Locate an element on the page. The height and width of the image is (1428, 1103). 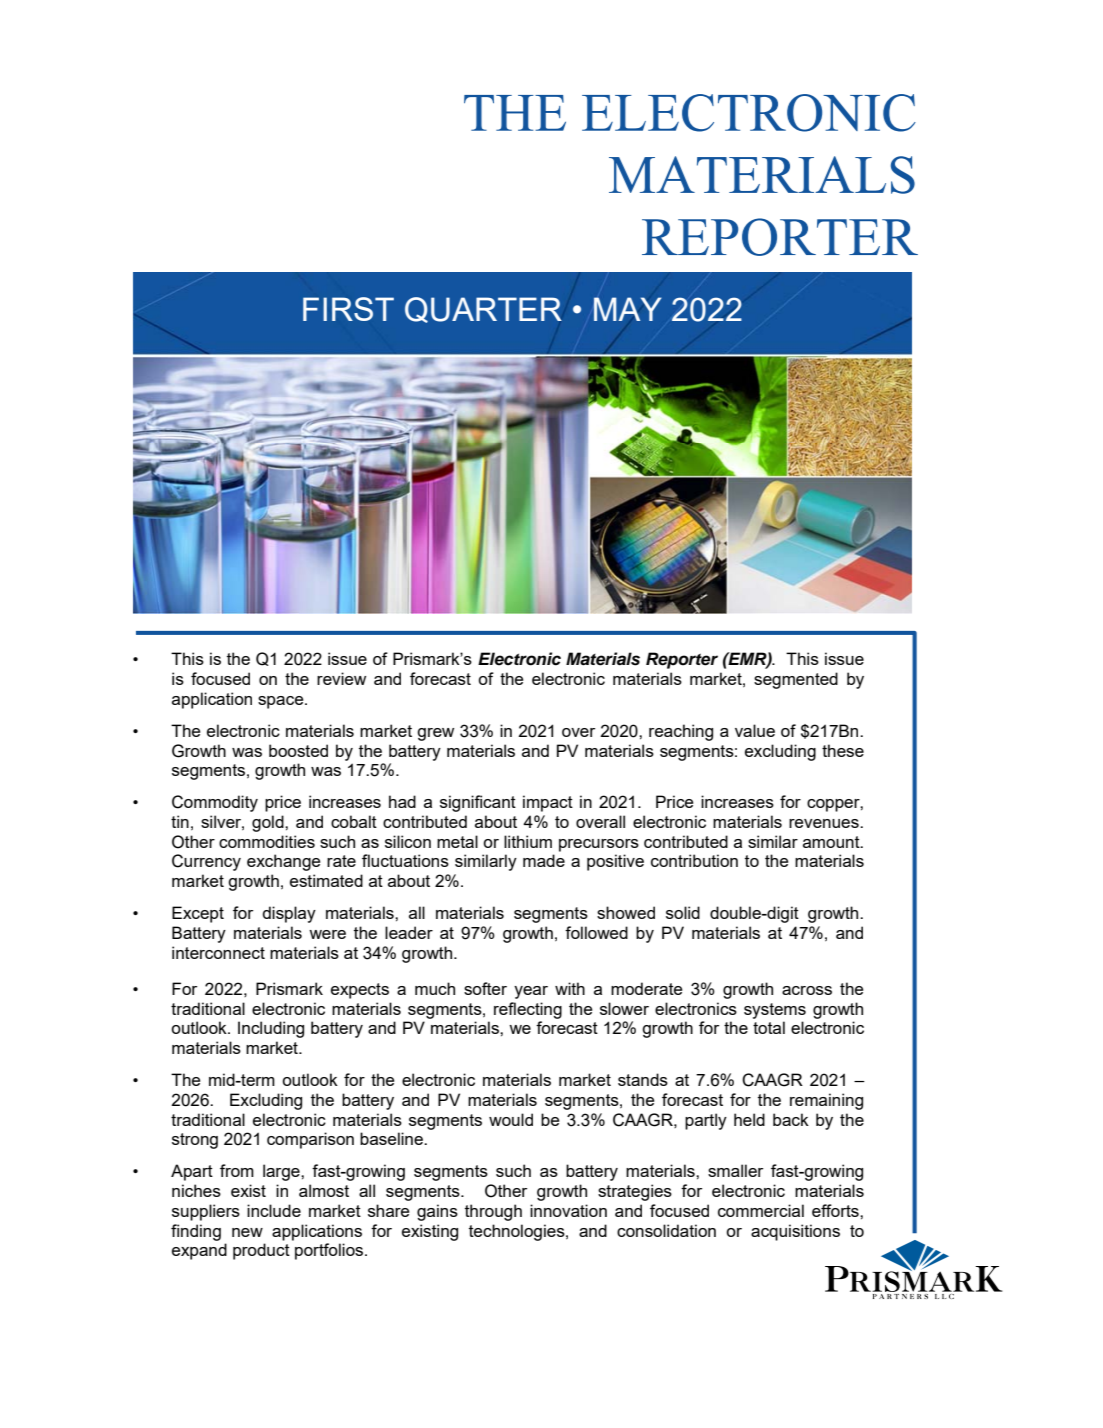
grew is located at coordinates (435, 734).
